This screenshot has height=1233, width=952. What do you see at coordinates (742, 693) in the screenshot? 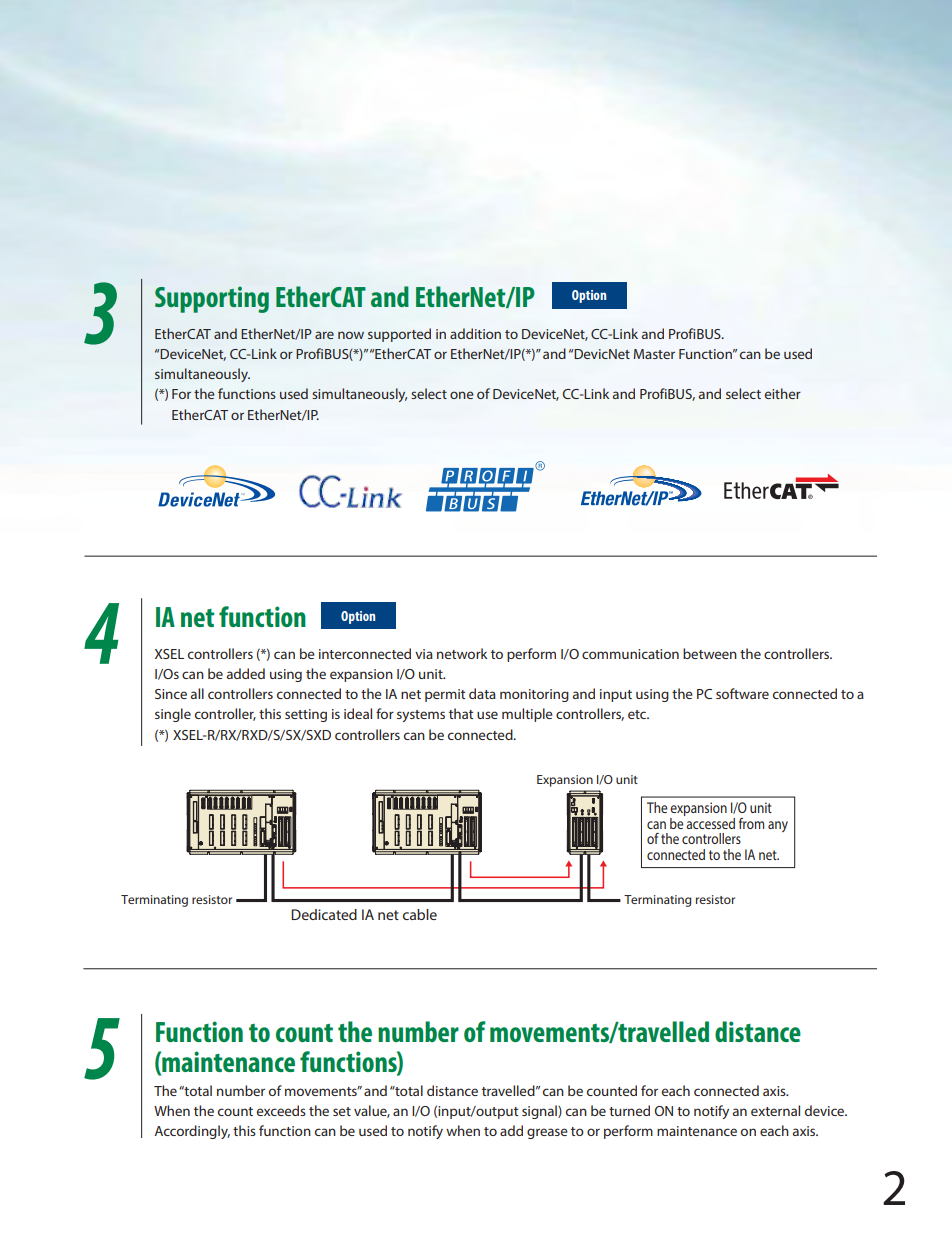
I see `software` at bounding box center [742, 693].
